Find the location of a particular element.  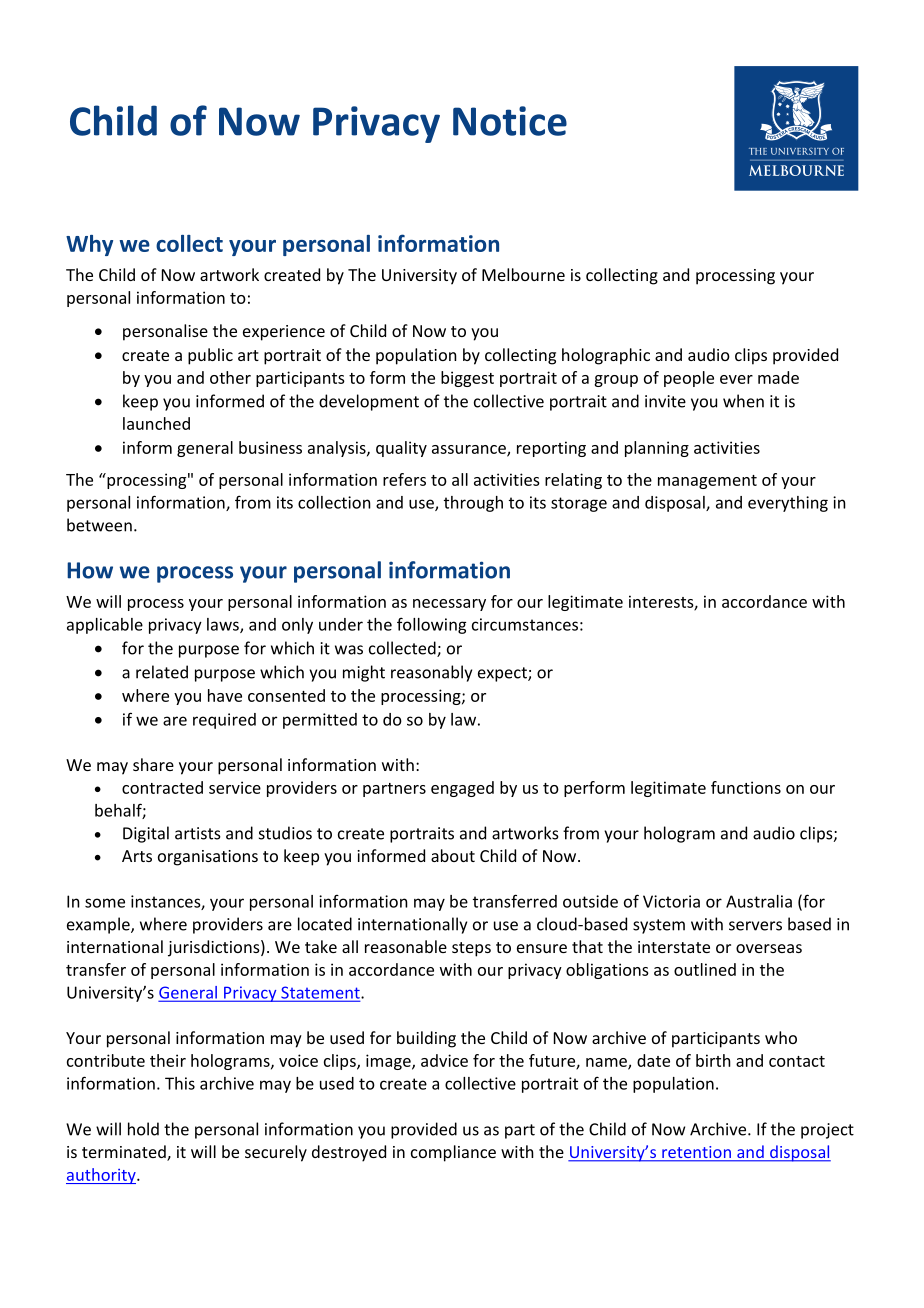

related is located at coordinates (162, 672).
